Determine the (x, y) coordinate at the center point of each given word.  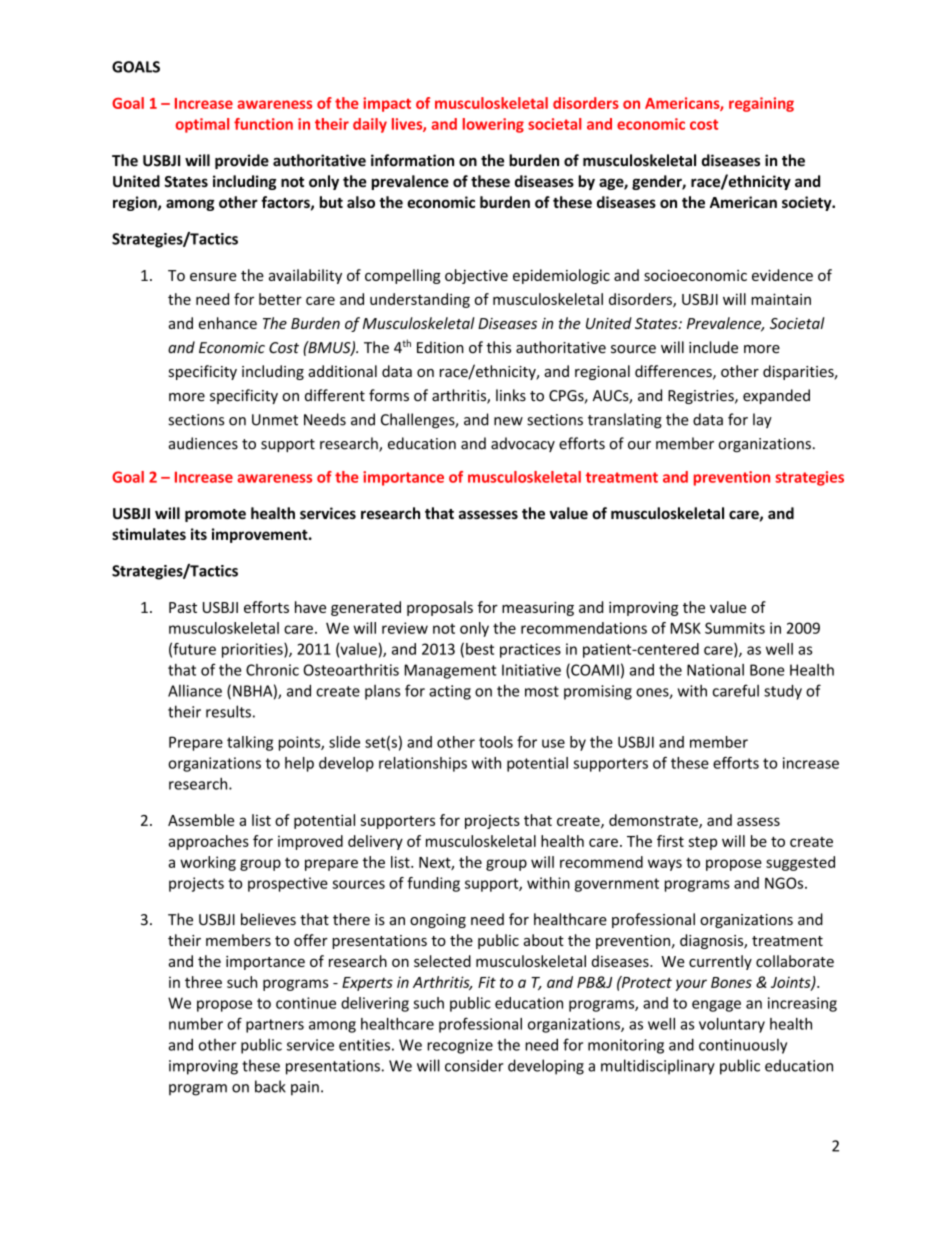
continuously (743, 1046)
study (783, 692)
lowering (493, 125)
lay (762, 420)
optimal (202, 125)
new (508, 421)
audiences (203, 443)
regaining (761, 104)
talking (250, 743)
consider (474, 1065)
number (196, 1024)
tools (496, 742)
